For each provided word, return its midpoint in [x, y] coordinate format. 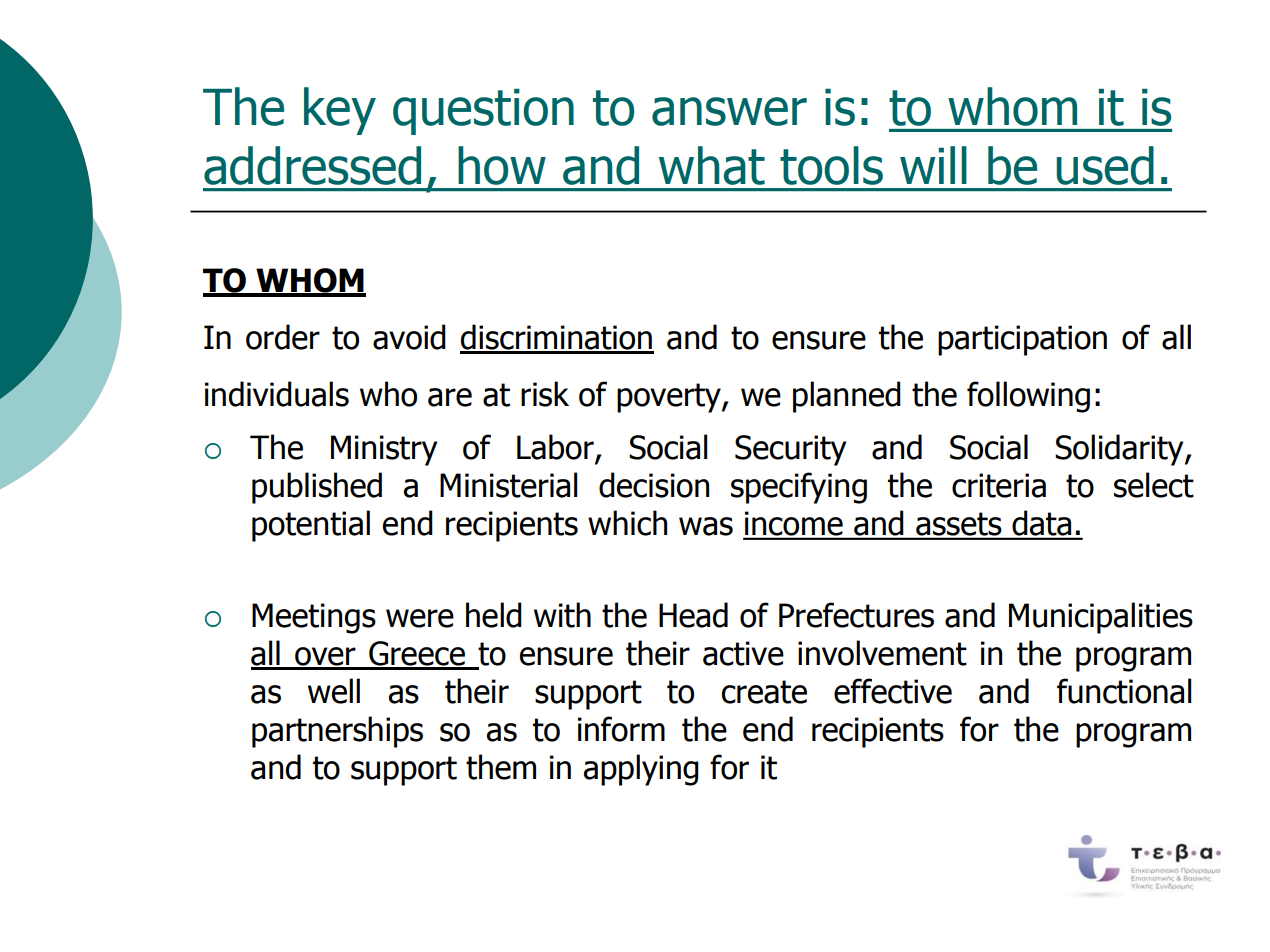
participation [1022, 340]
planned [847, 397]
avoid [409, 337]
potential [311, 526]
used [1105, 165]
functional [1124, 691]
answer [729, 111]
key [340, 111]
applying [641, 770]
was [706, 526]
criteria [999, 485]
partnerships [337, 732]
